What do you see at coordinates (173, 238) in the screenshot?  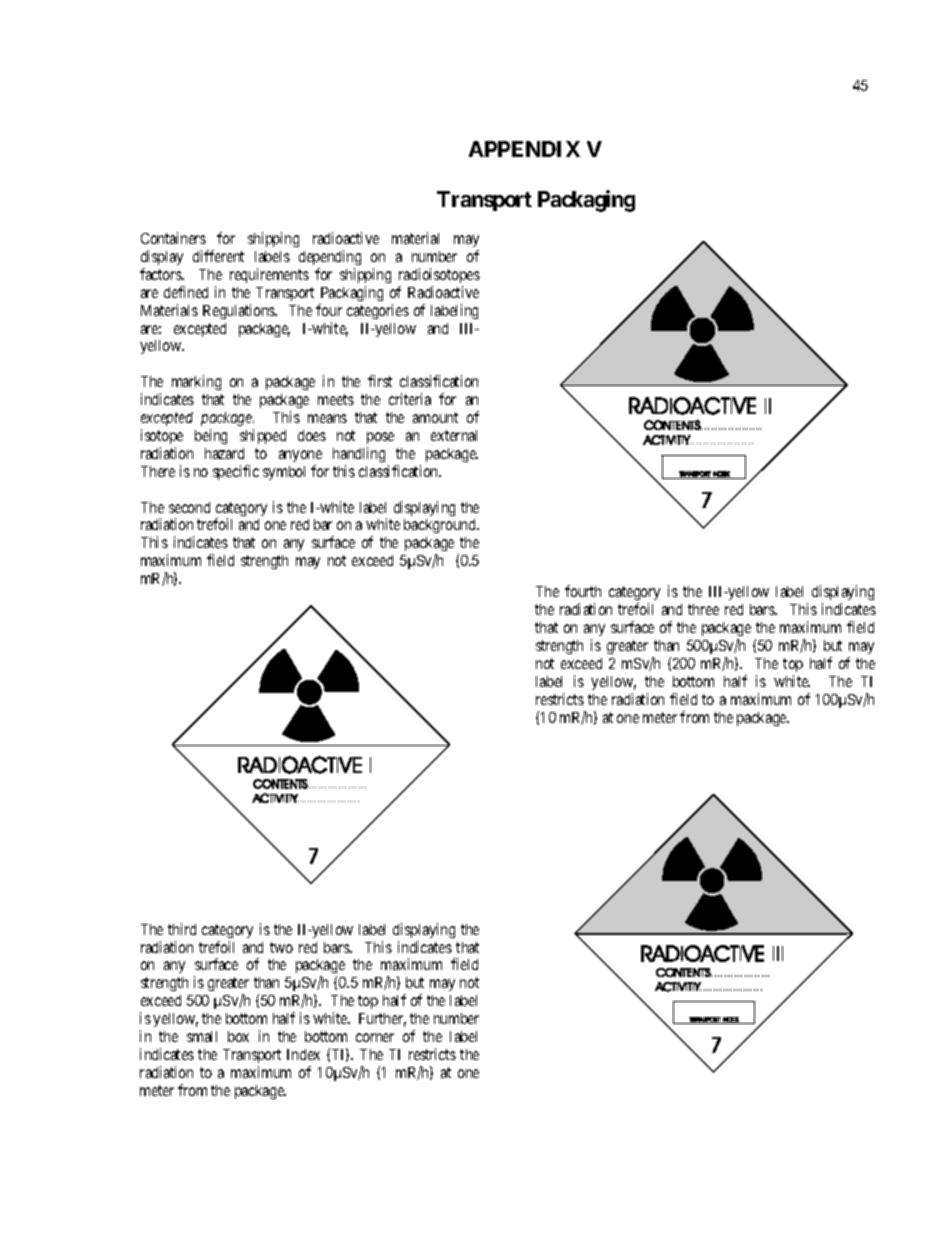 I see `Containers` at bounding box center [173, 238].
